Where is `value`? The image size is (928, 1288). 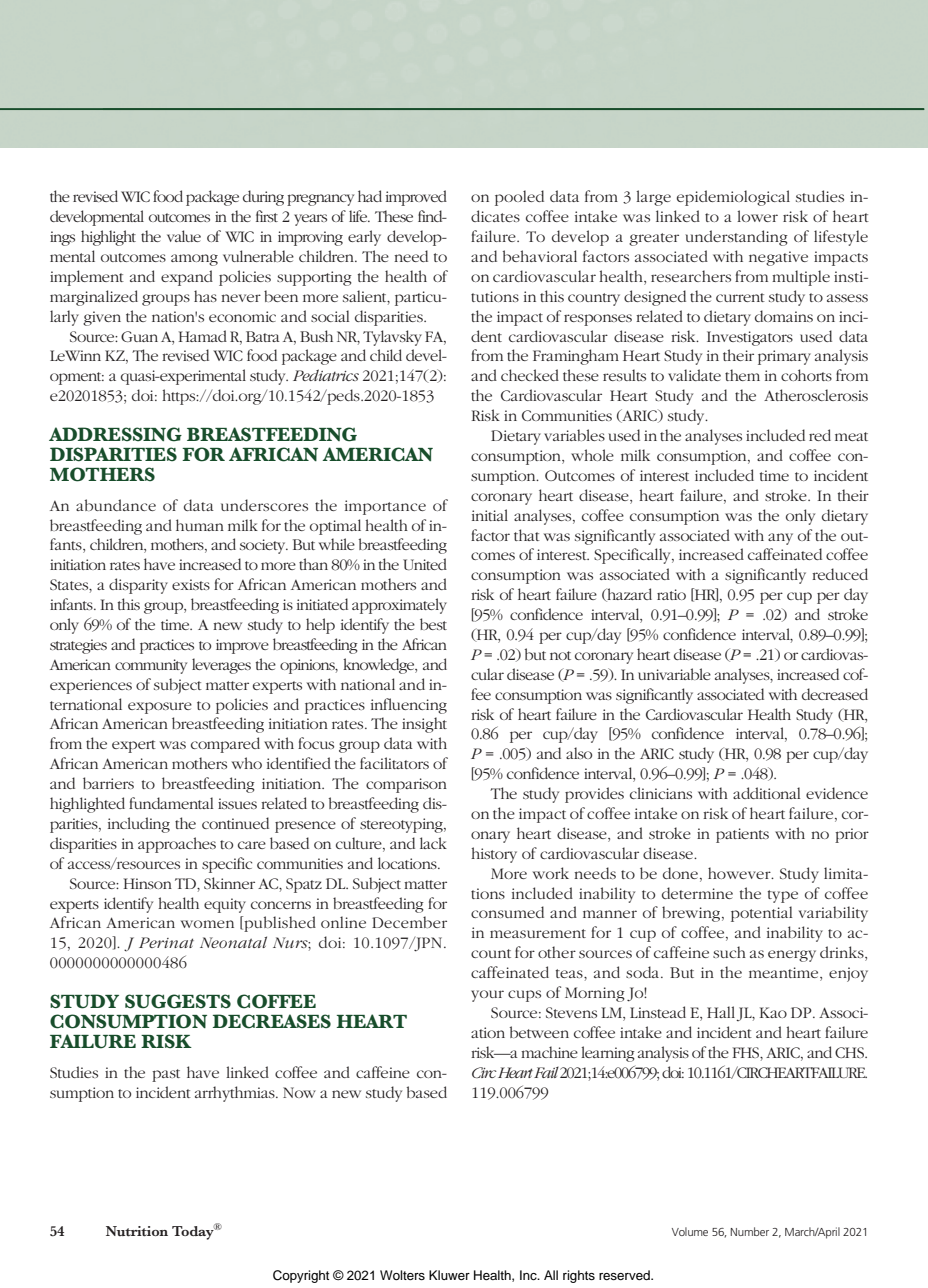
value is located at coordinates (184, 236).
